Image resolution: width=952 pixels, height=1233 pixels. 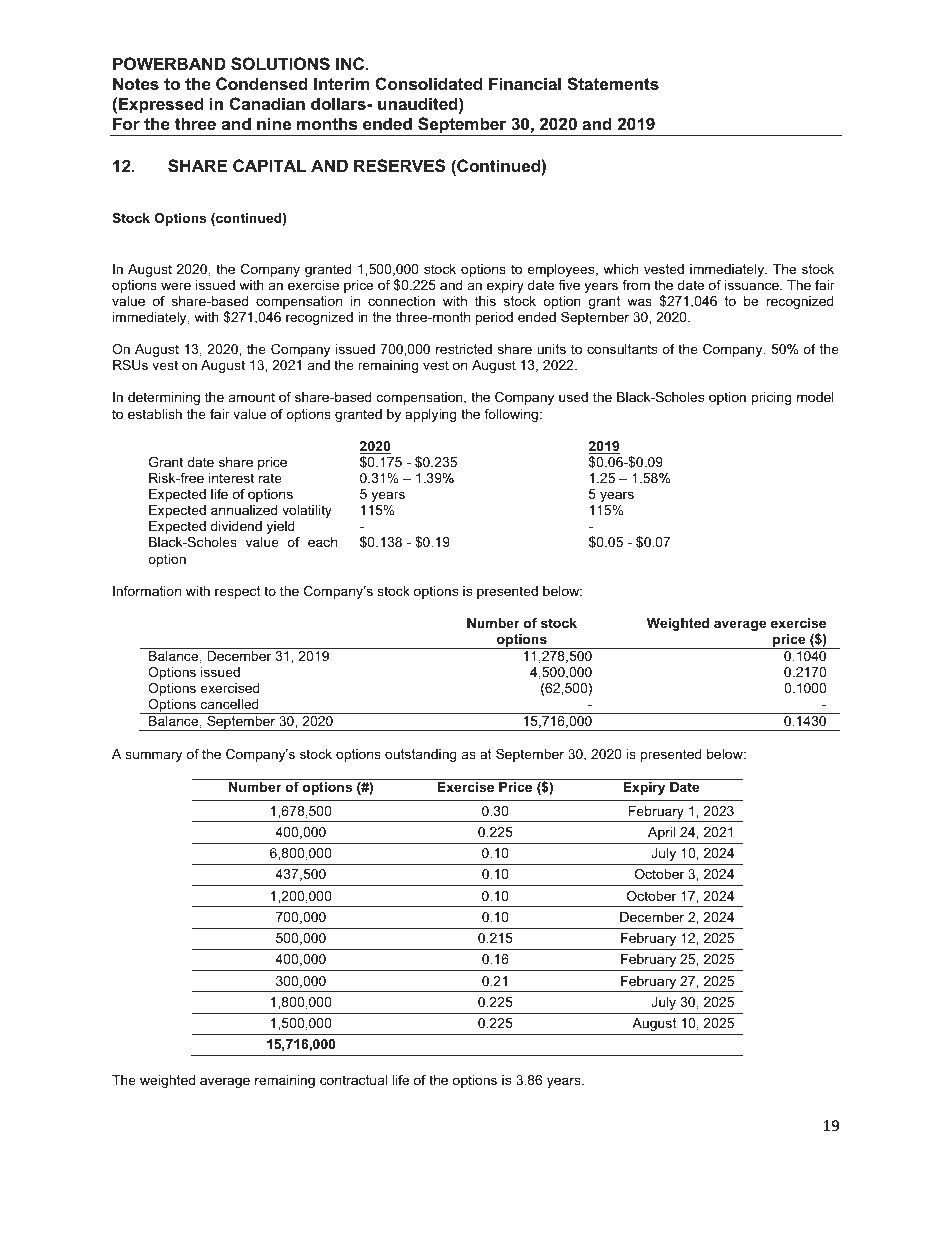 I want to click on pricing, so click(x=771, y=398).
